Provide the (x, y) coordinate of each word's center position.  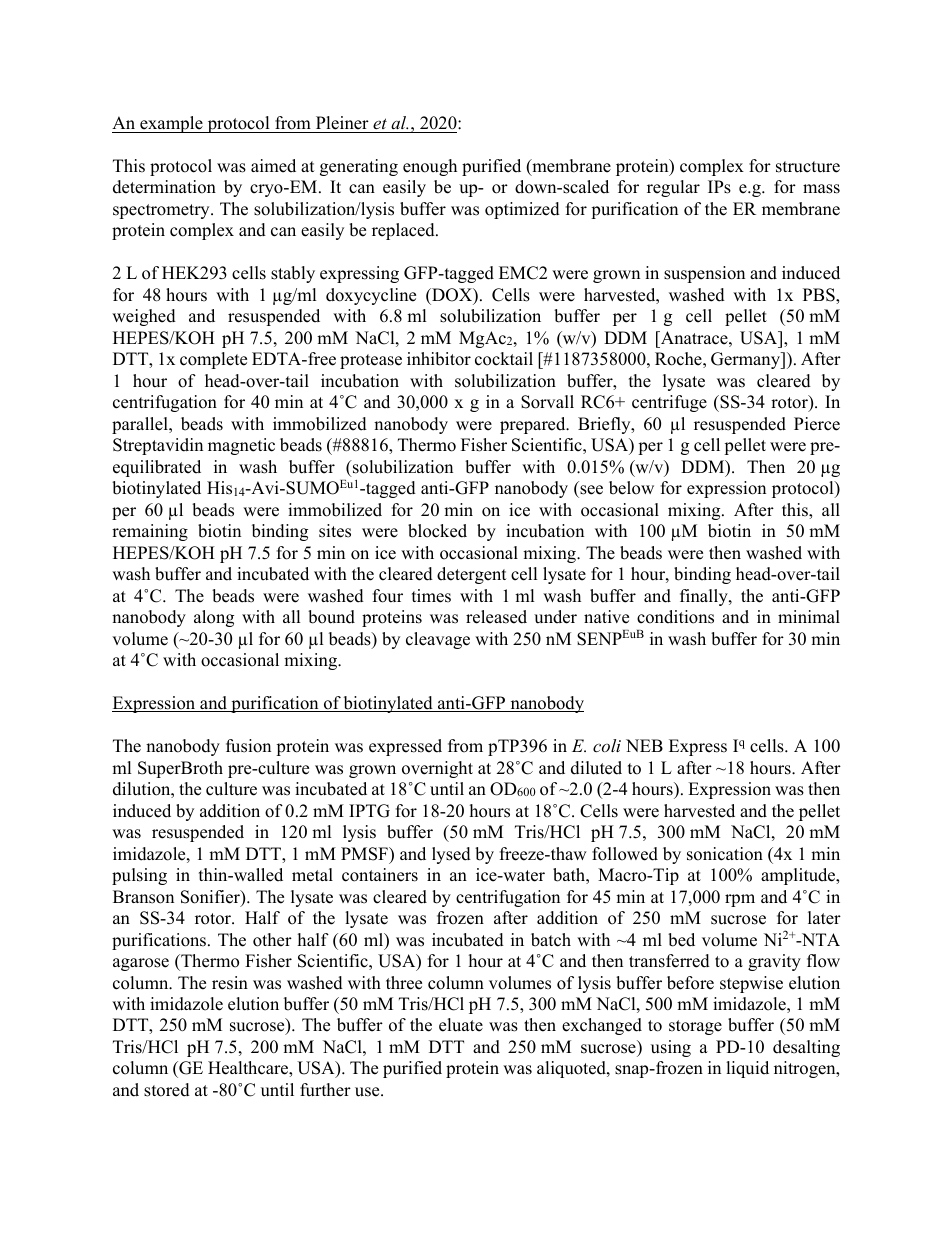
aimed (273, 166)
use (368, 1092)
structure (808, 167)
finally (705, 597)
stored (167, 1090)
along (214, 618)
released (496, 617)
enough (430, 167)
